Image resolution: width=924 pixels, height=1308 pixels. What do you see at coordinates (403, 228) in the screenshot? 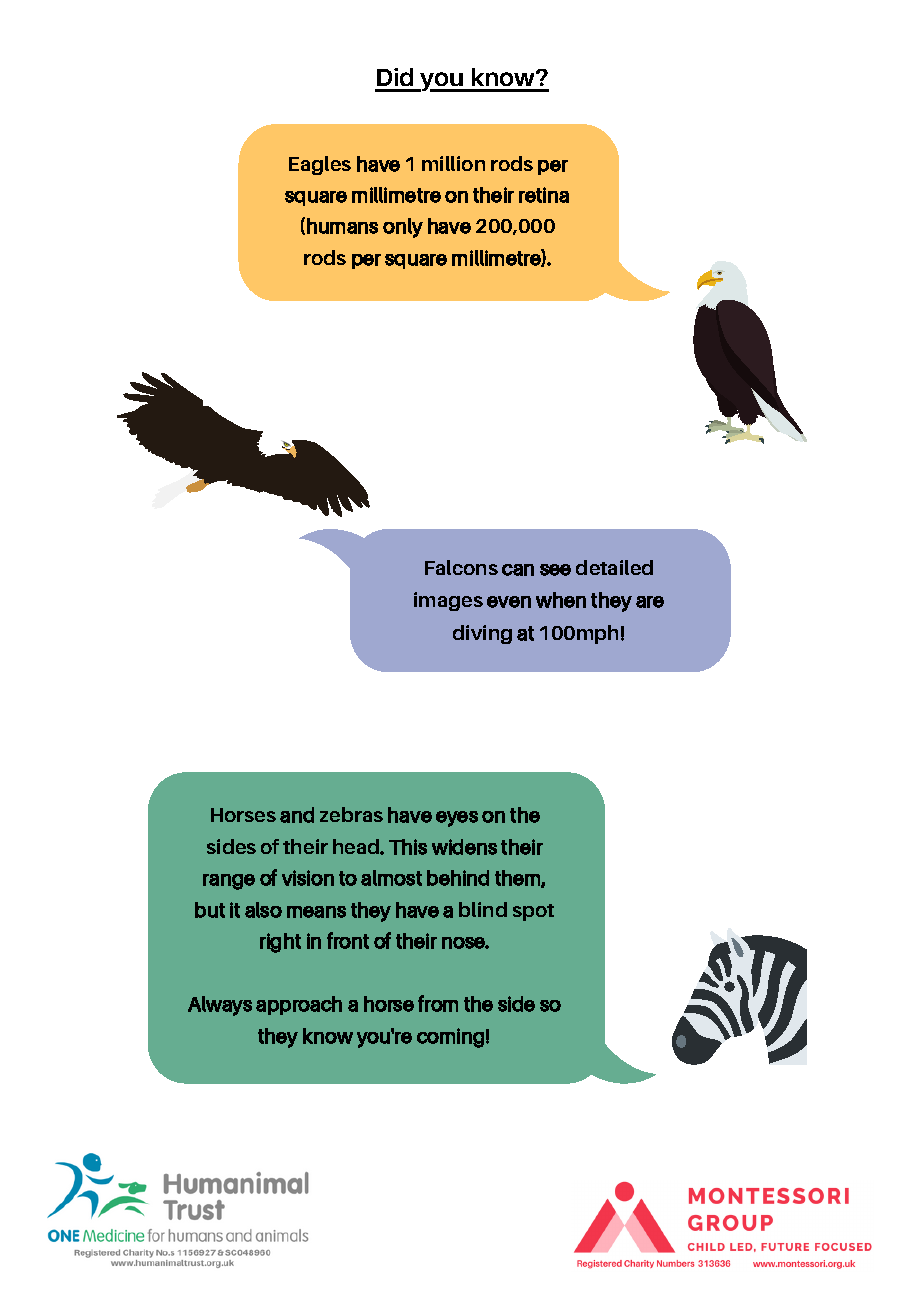
I see `only` at bounding box center [403, 228].
